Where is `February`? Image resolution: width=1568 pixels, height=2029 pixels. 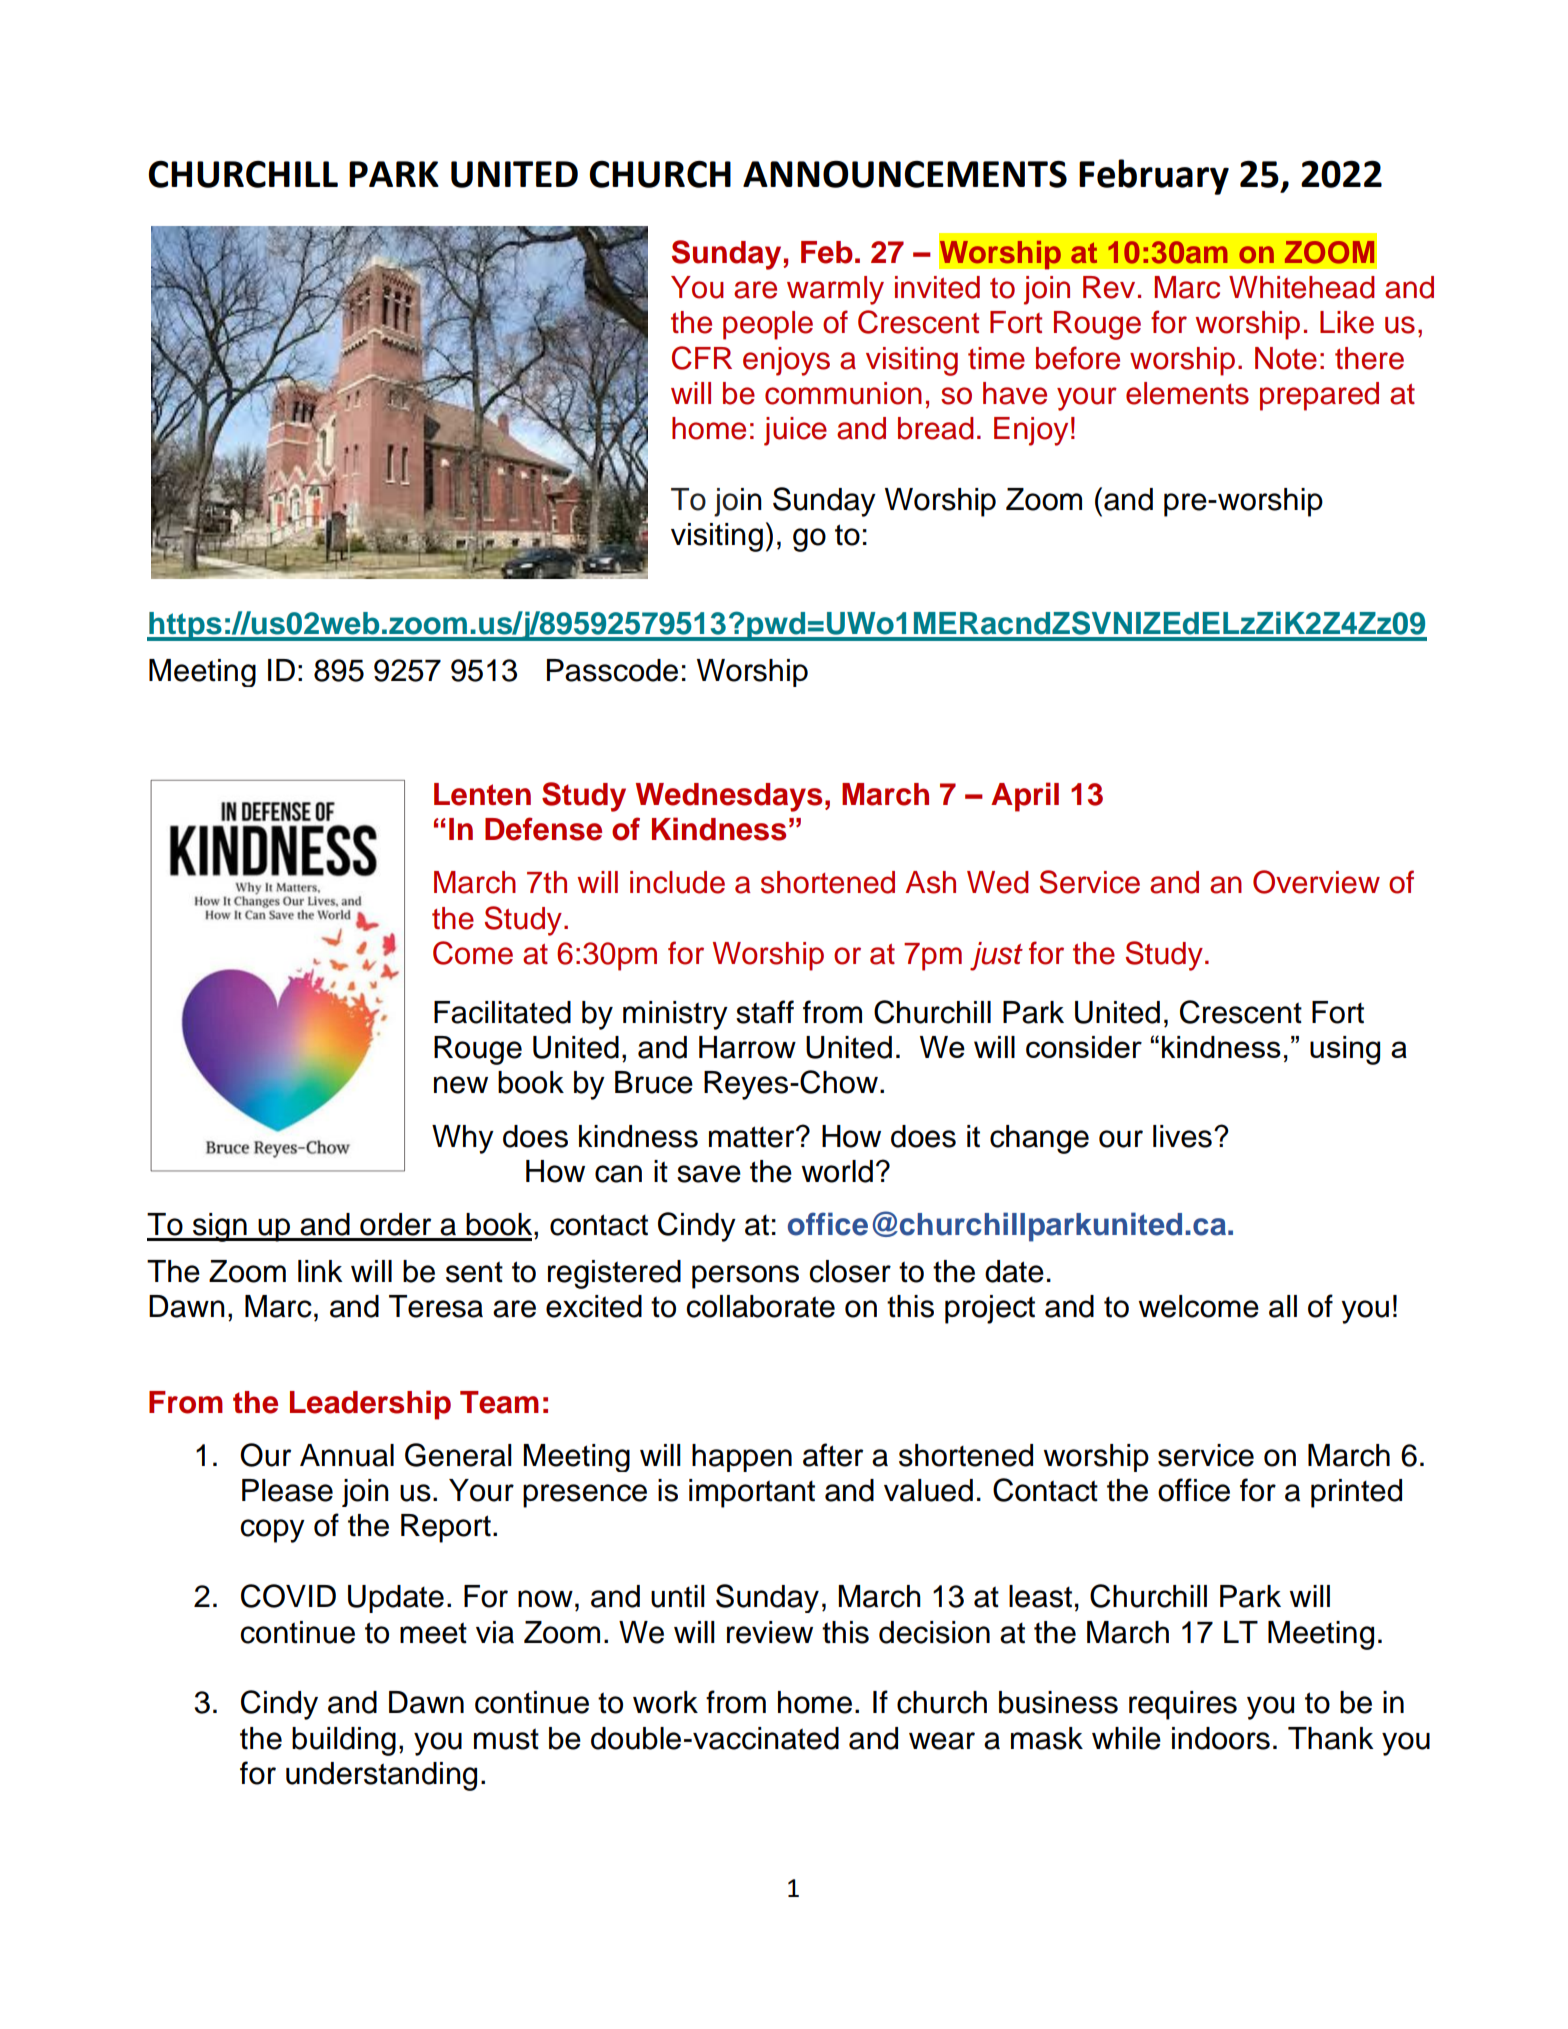 February is located at coordinates (1154, 177).
